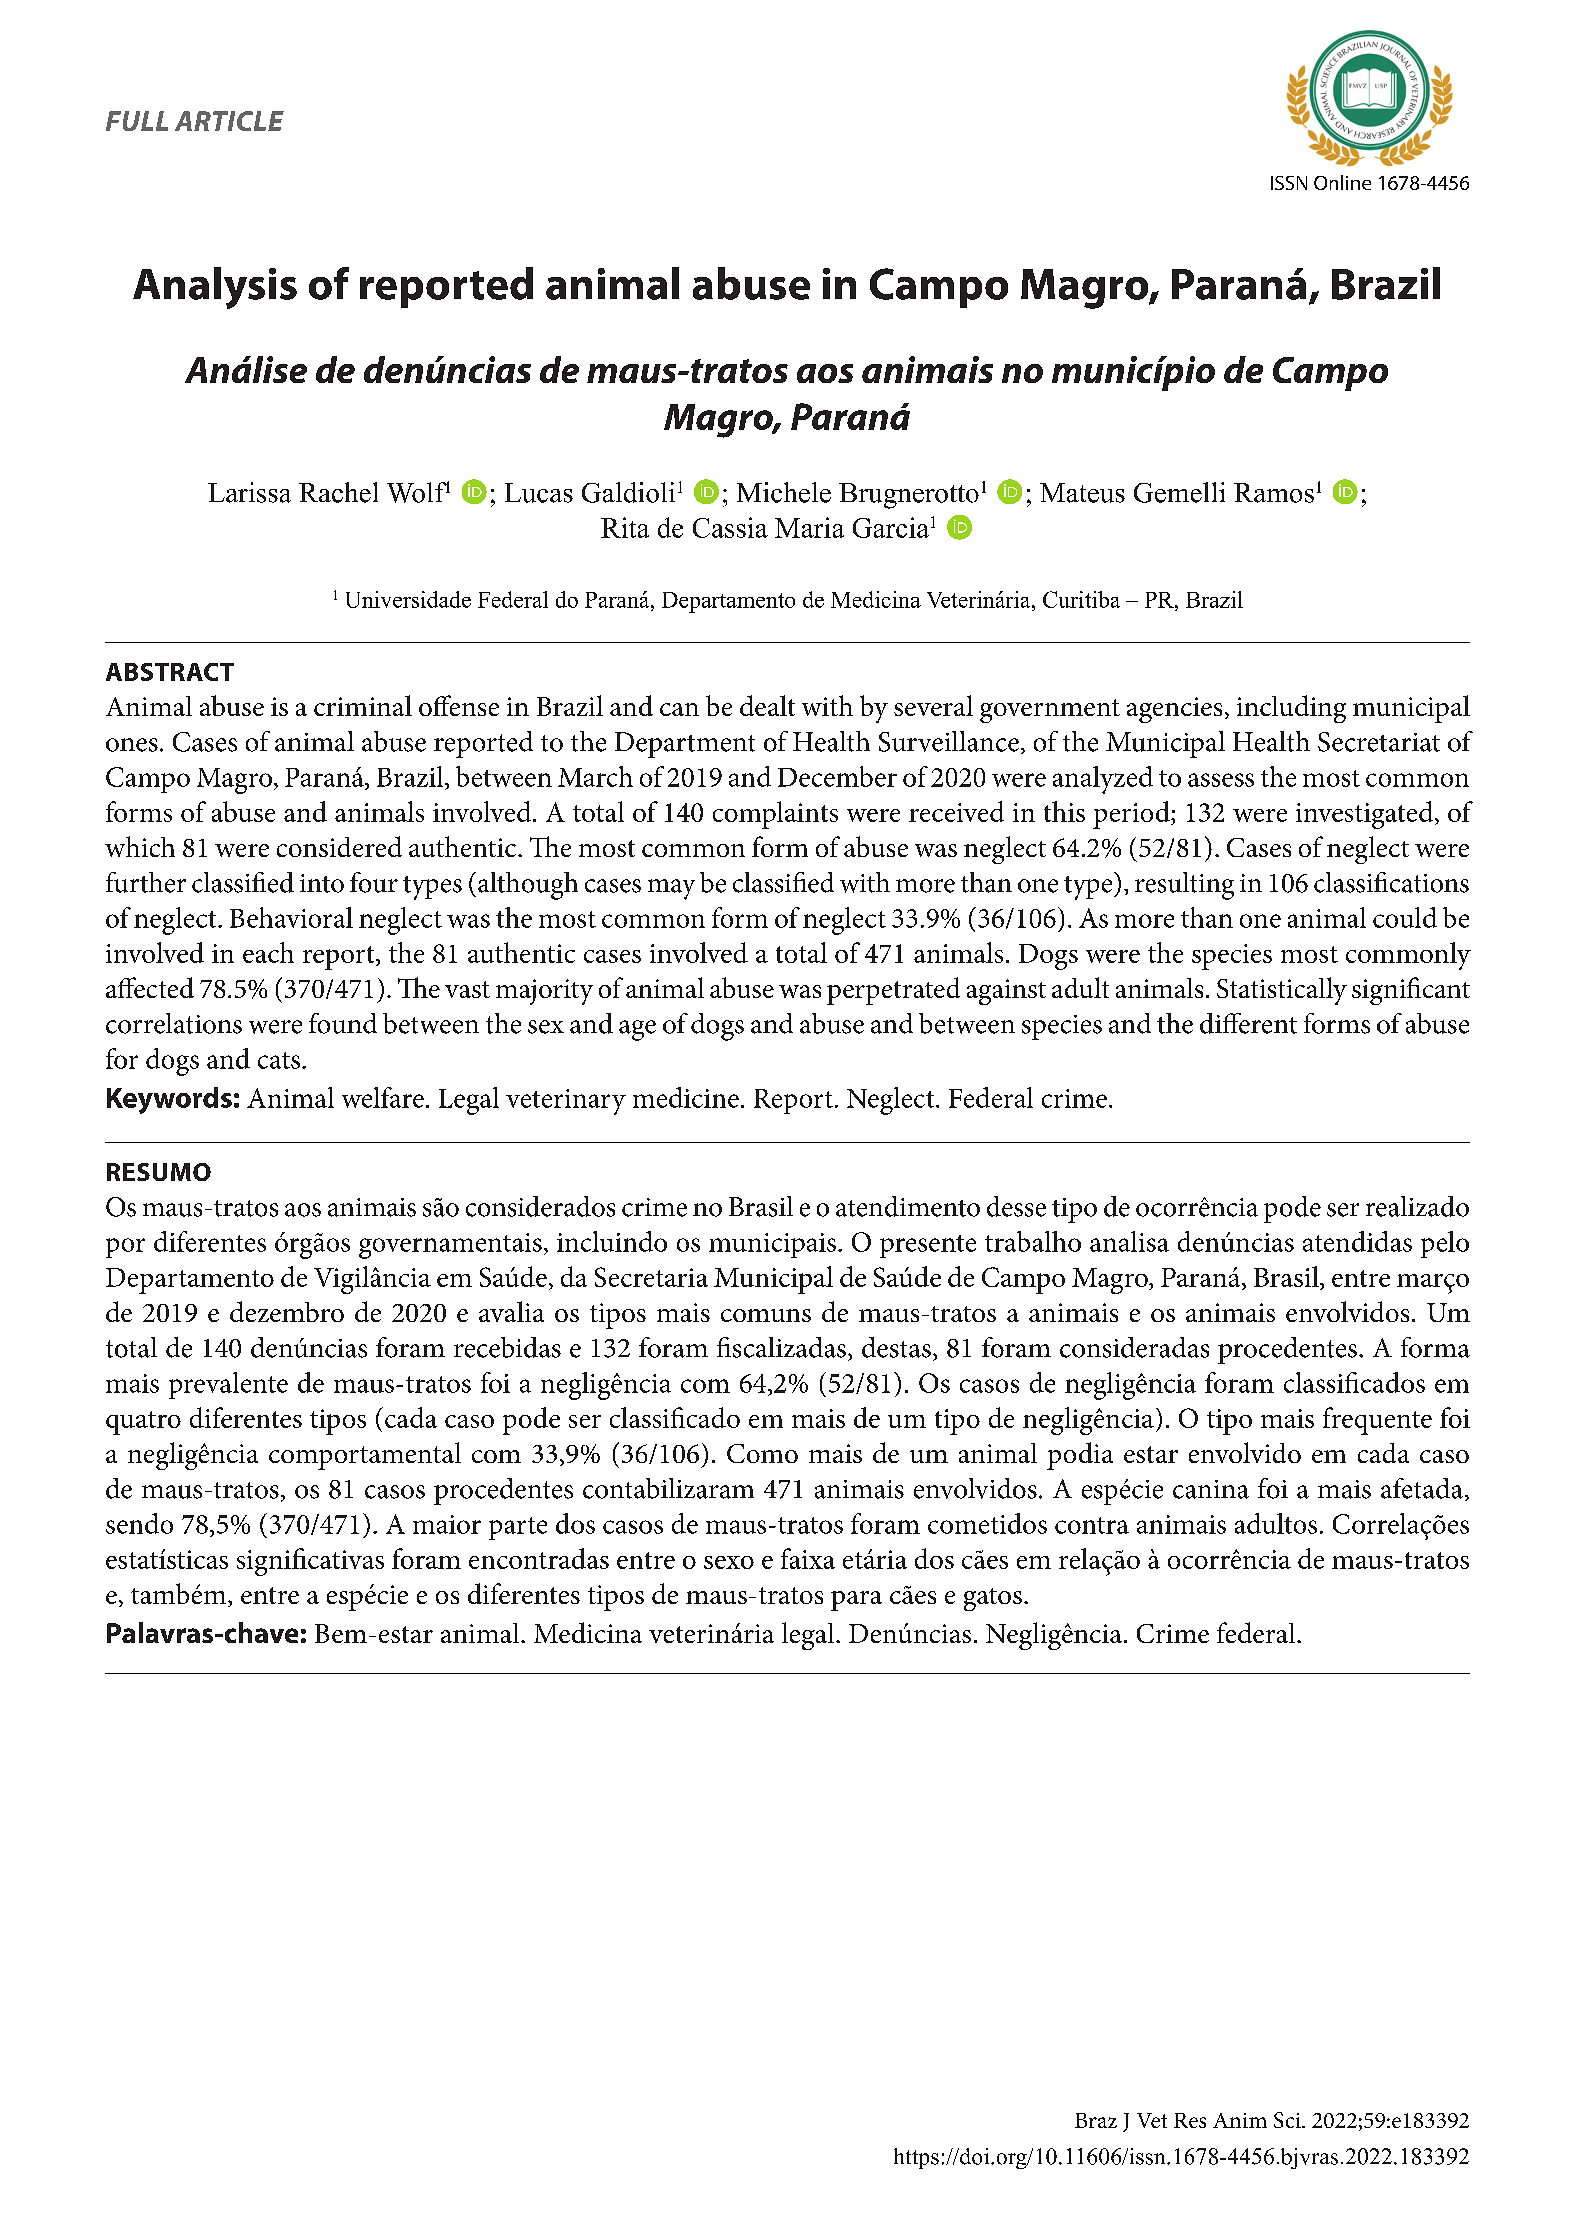 The width and height of the screenshot is (1575, 2227). I want to click on Online, so click(1342, 182).
